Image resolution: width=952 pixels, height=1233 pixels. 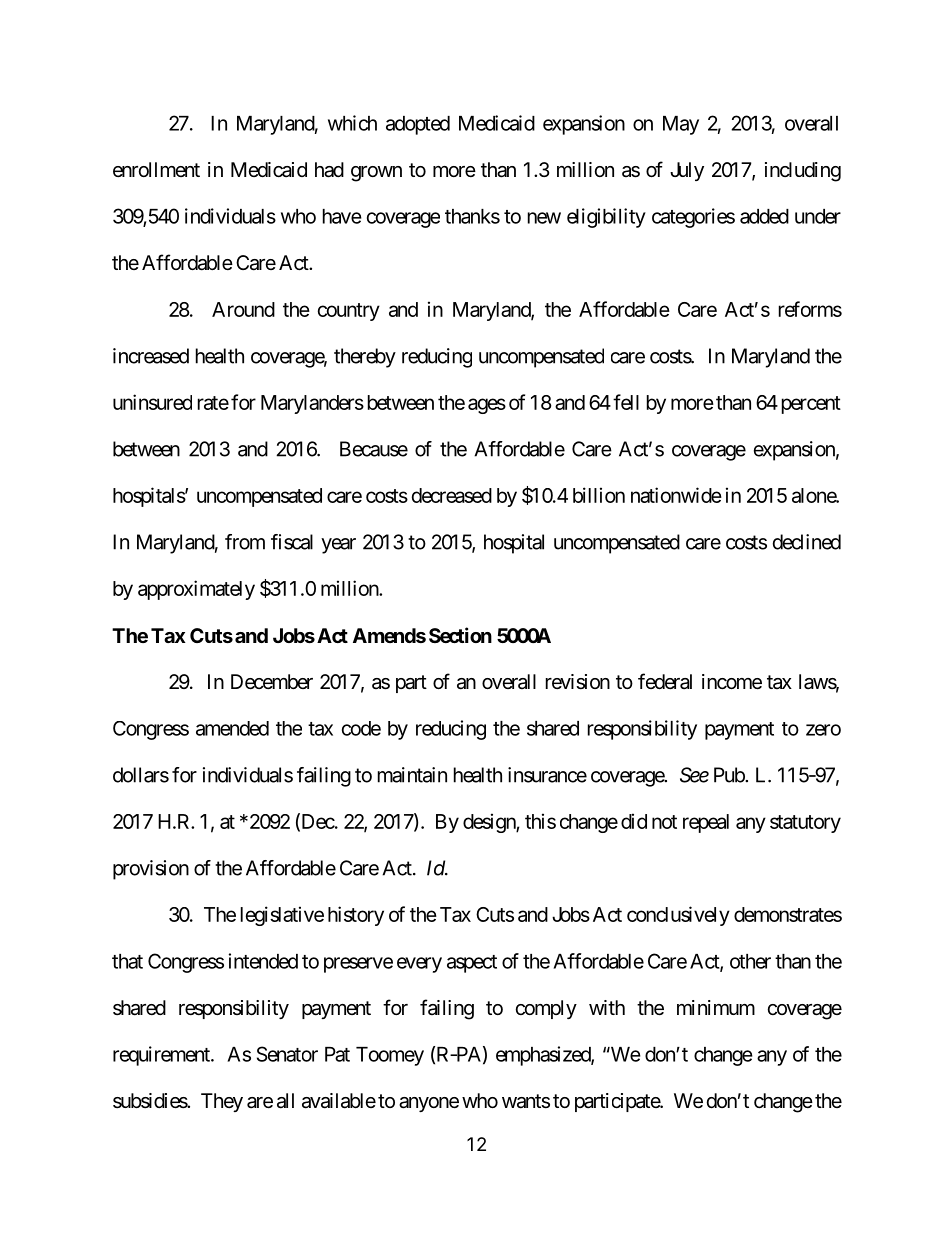 I want to click on July, so click(x=687, y=171).
